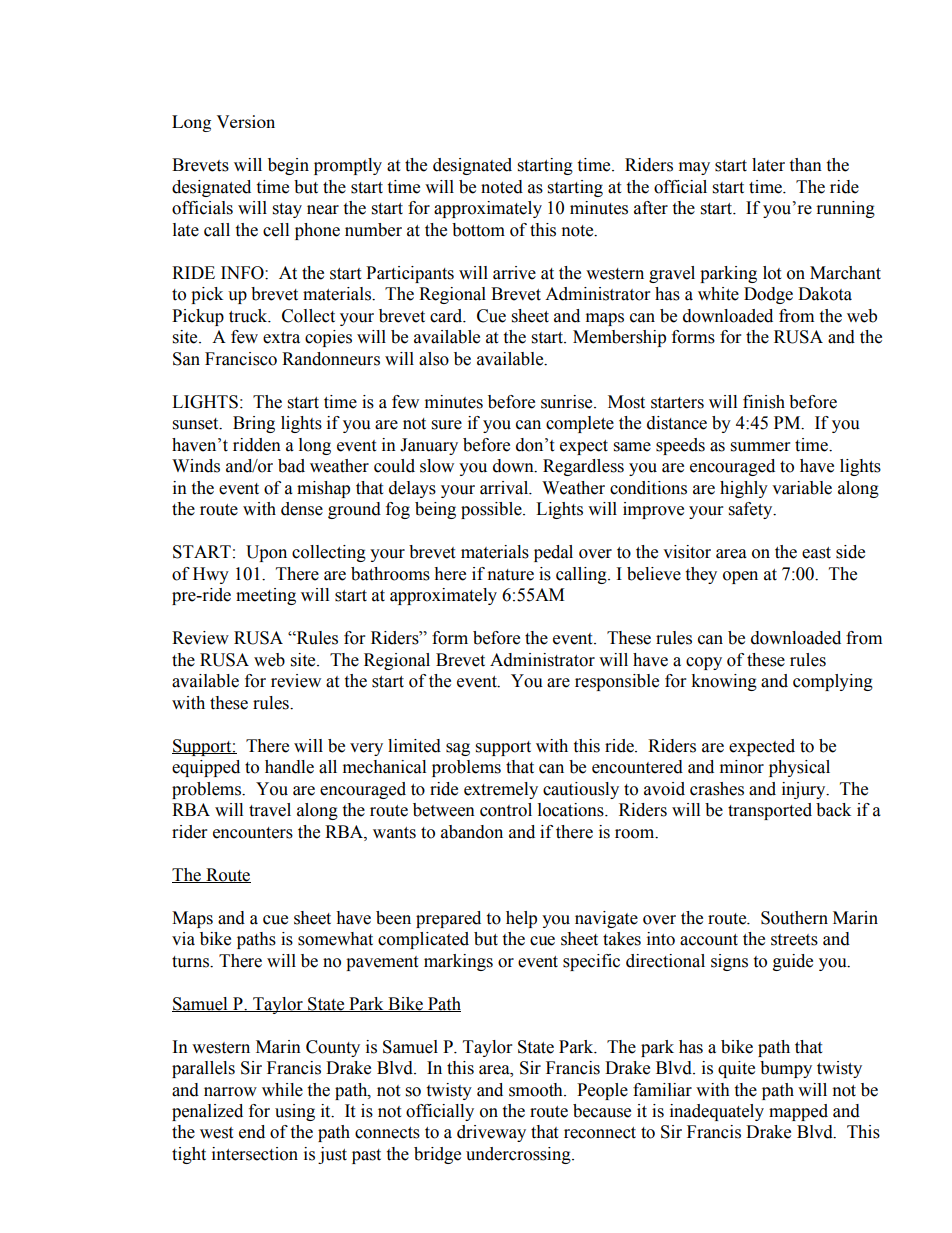 The width and height of the screenshot is (952, 1233). I want to click on end, so click(252, 1132).
